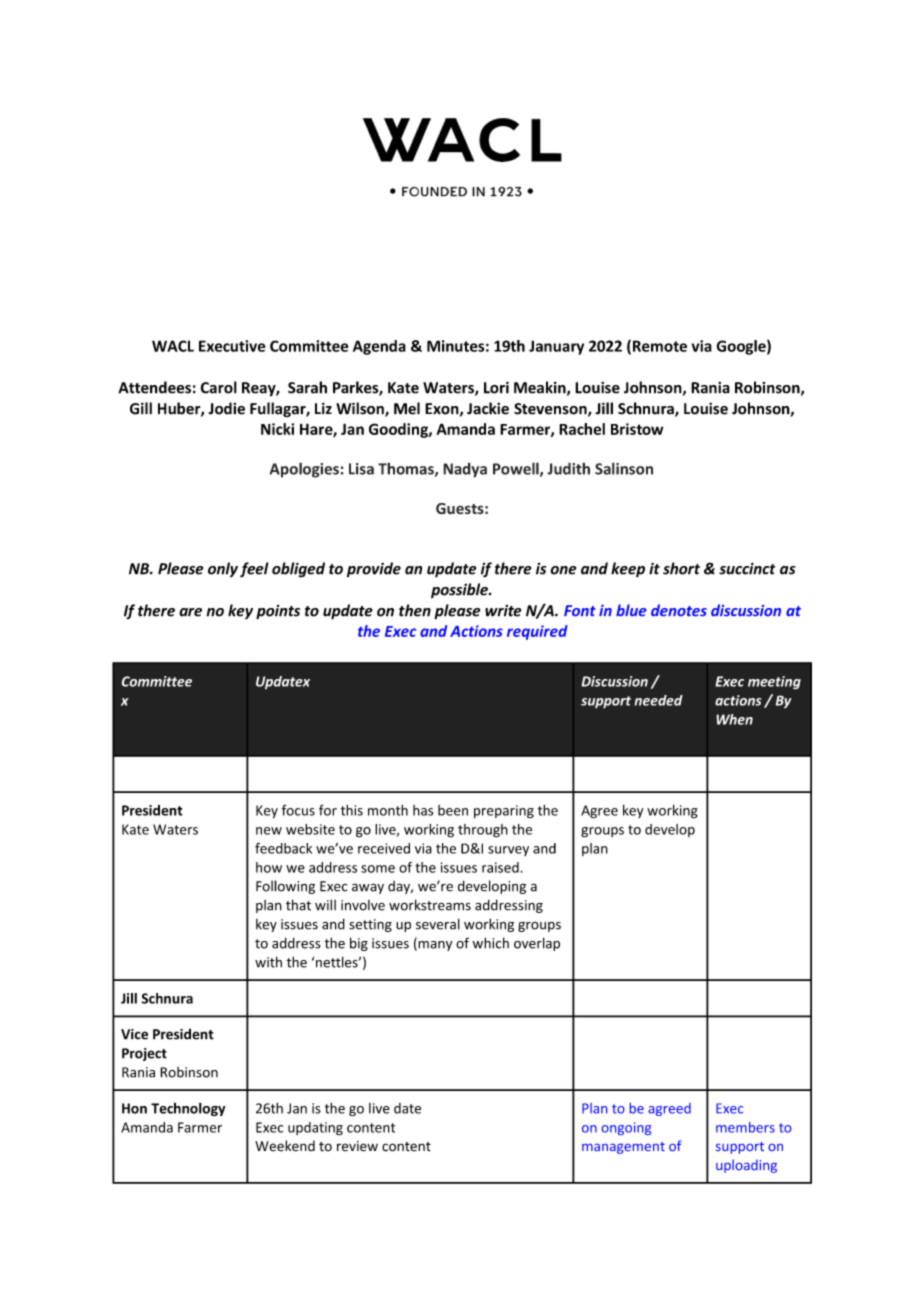 This page has width=924, height=1308. Describe the element at coordinates (298, 810) in the page. I see `focus` at that location.
